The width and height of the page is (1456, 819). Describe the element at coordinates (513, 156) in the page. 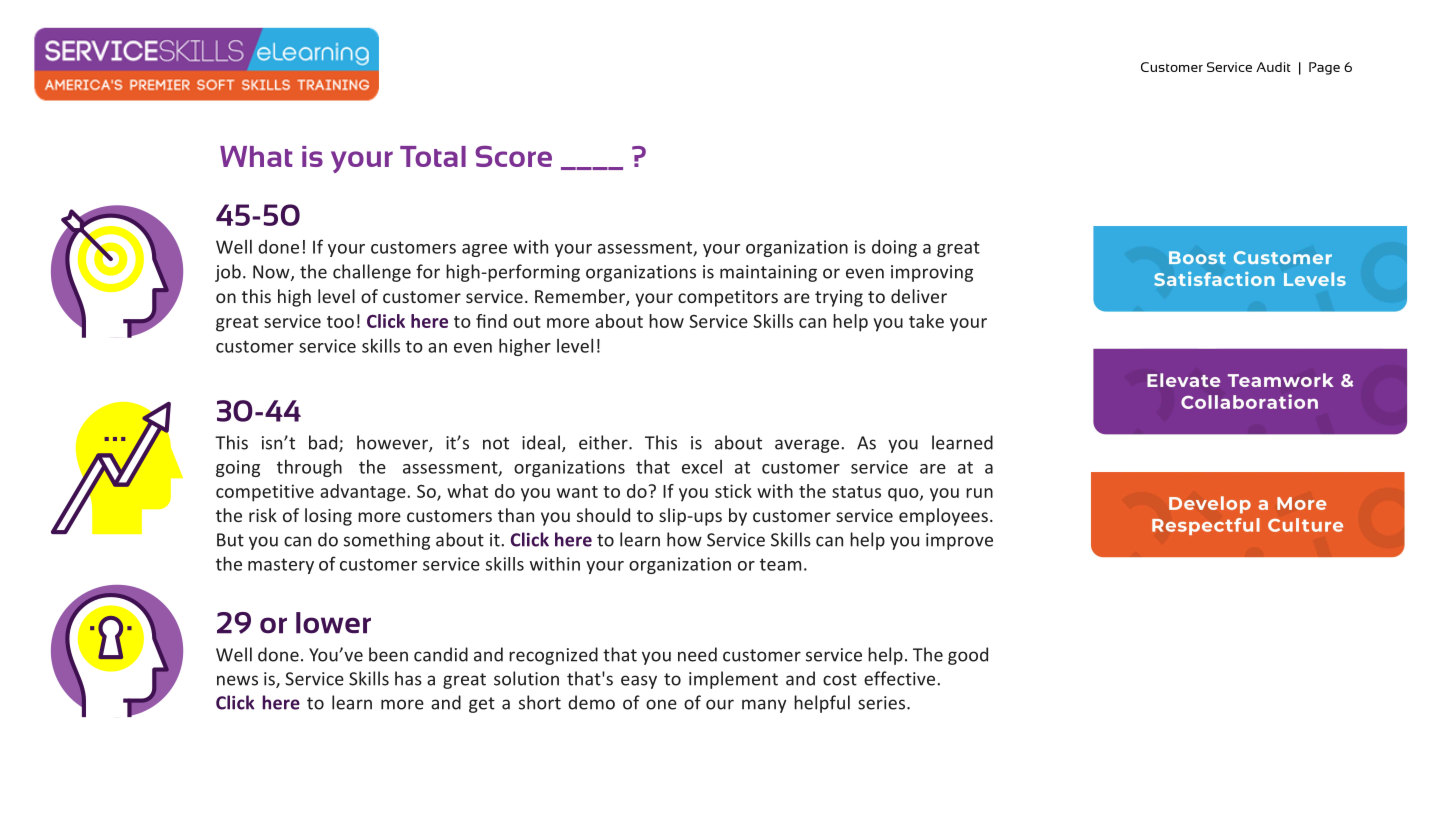

I see `Score` at that location.
